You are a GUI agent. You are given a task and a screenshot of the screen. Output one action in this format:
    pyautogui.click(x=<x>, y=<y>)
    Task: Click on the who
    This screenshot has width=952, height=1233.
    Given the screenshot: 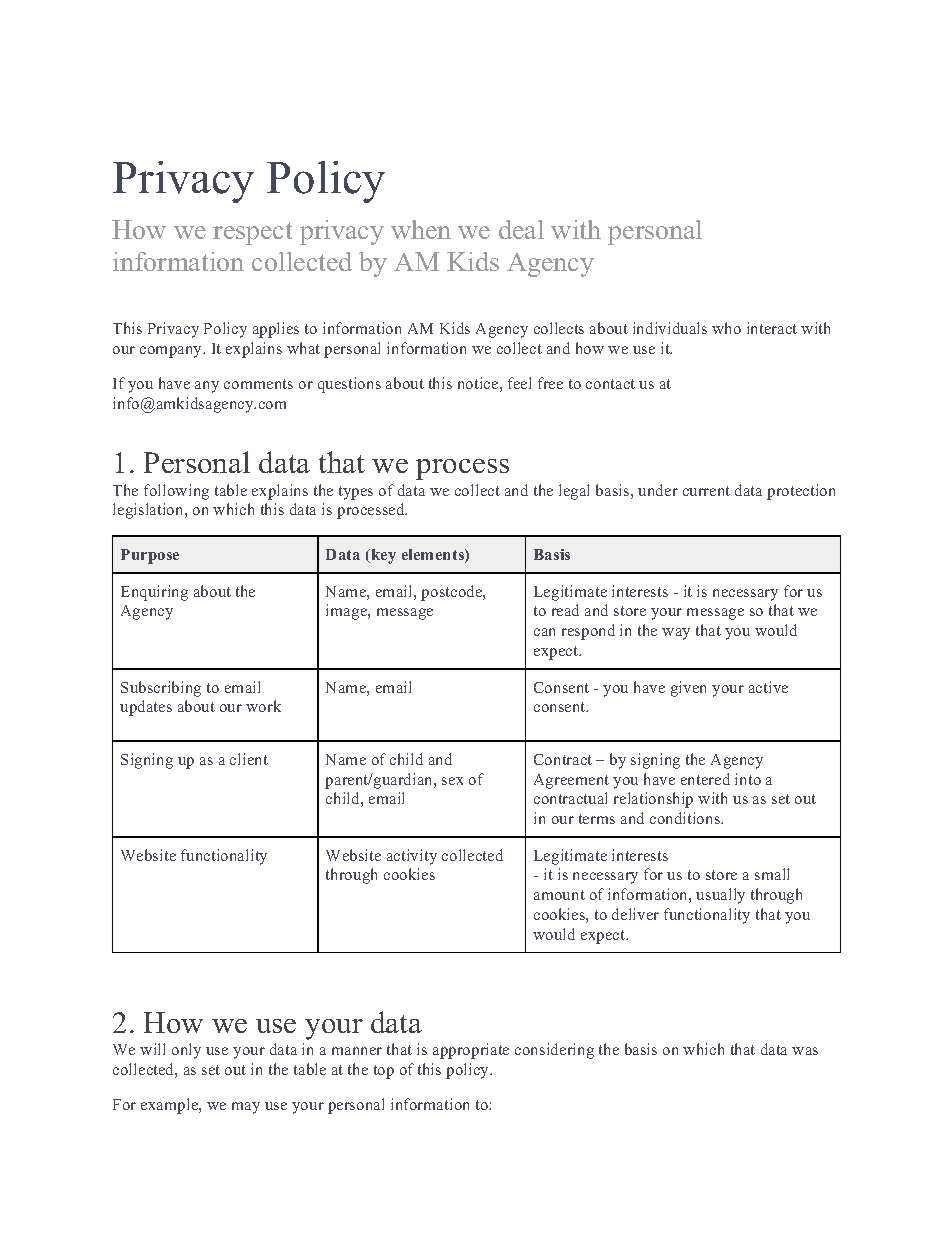 What is the action you would take?
    pyautogui.click(x=726, y=328)
